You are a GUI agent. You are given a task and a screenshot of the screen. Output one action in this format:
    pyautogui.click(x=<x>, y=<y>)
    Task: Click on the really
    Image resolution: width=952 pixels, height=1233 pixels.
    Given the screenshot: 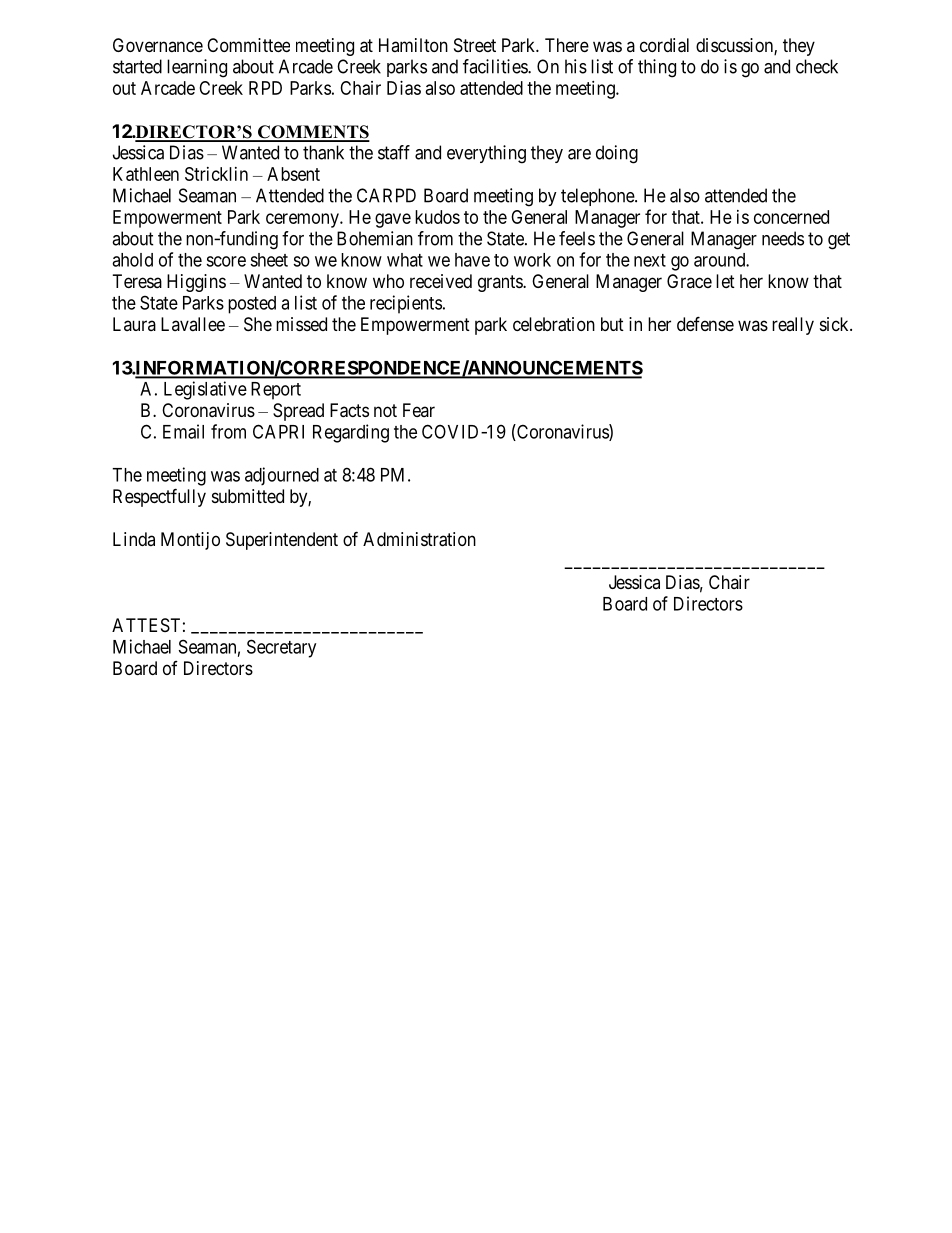 What is the action you would take?
    pyautogui.click(x=793, y=326)
